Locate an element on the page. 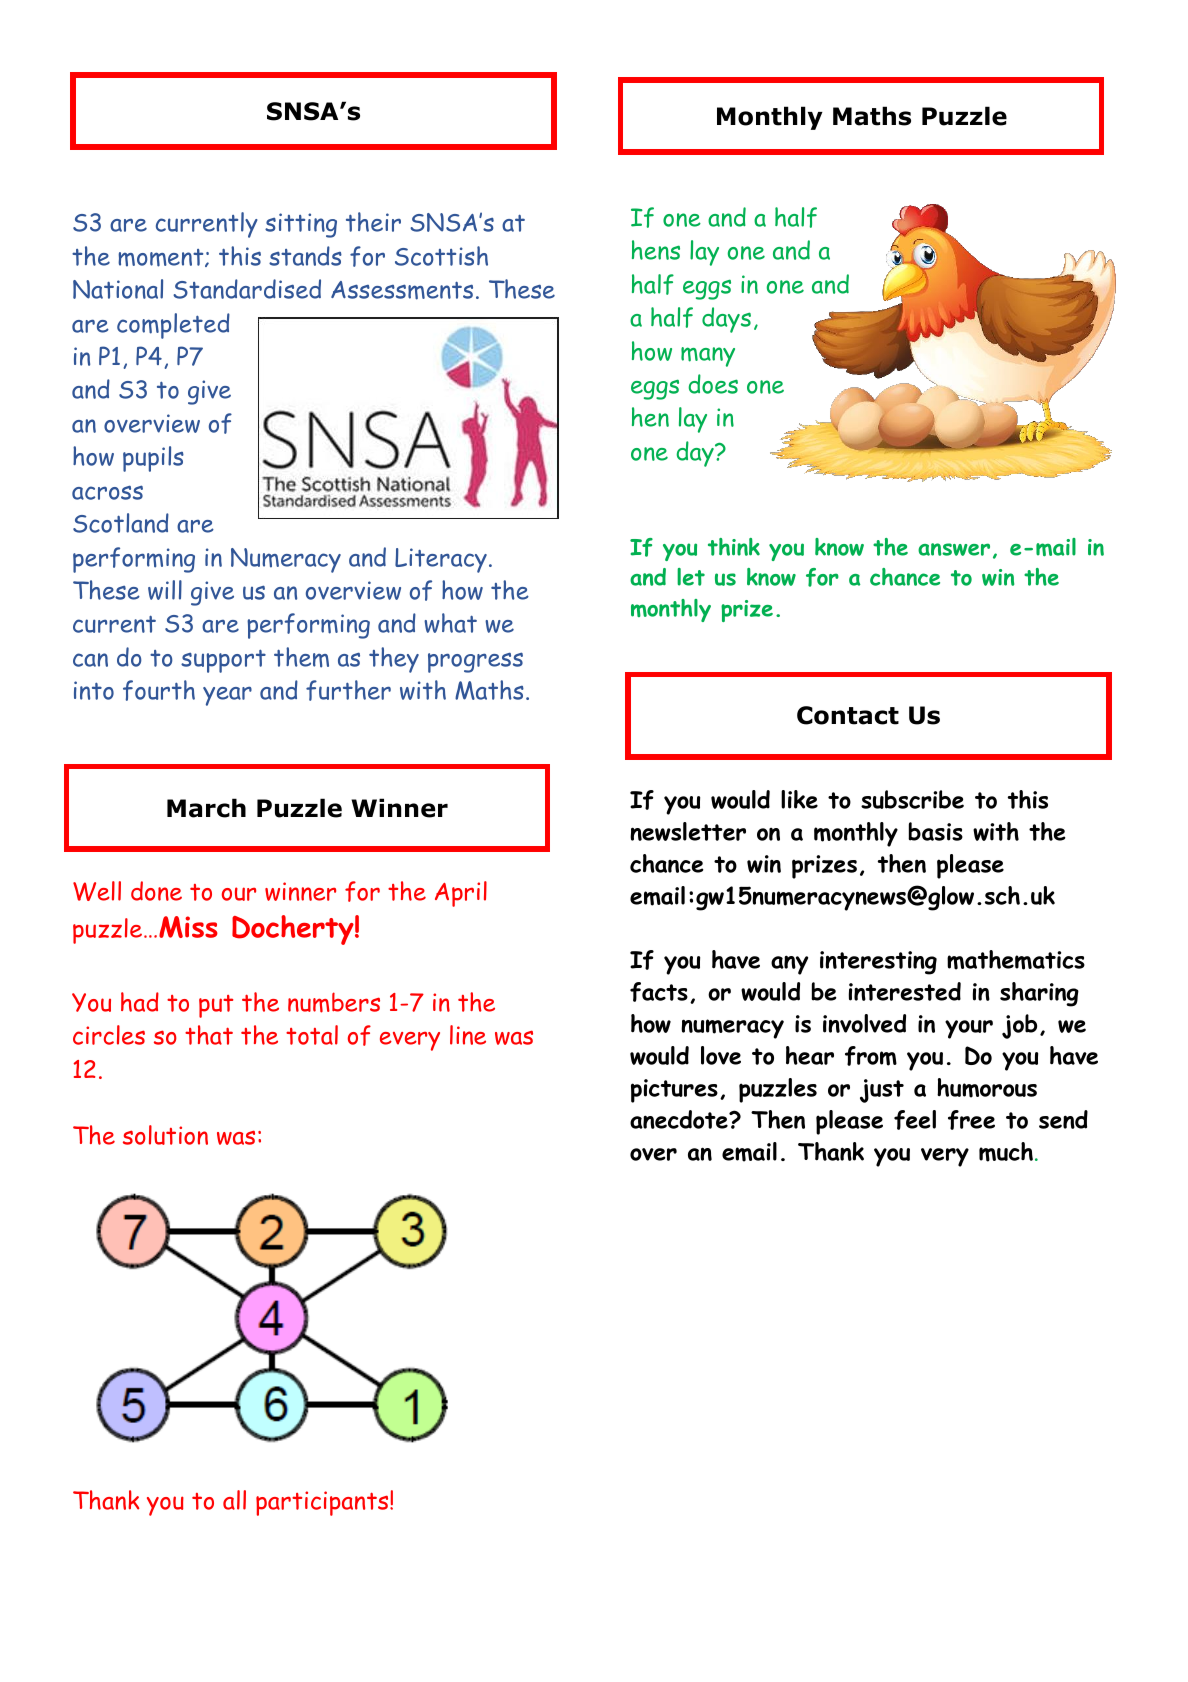  Contact is located at coordinates (848, 715).
